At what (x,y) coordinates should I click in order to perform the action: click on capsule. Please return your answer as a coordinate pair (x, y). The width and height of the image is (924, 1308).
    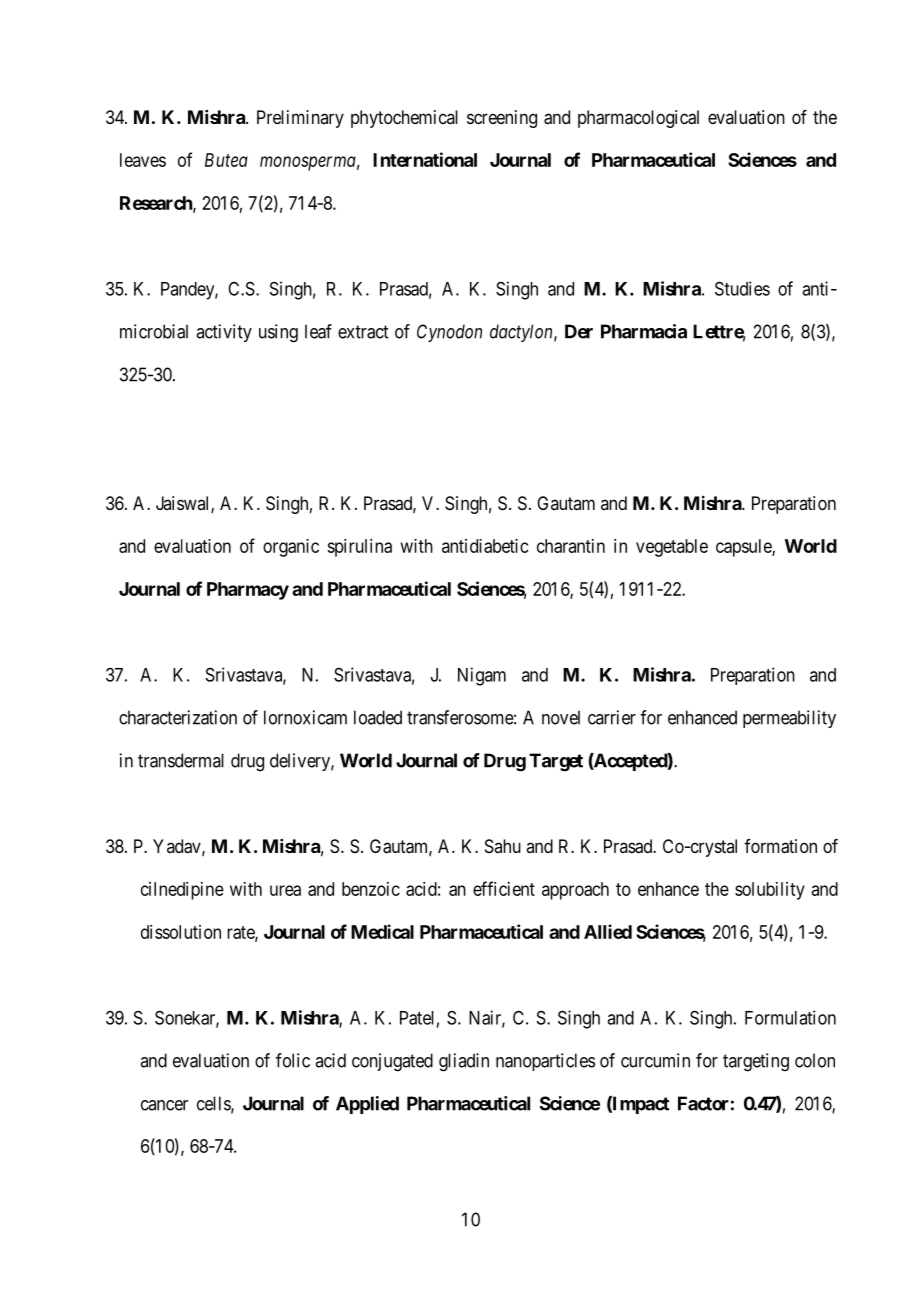
    Looking at the image, I should click on (744, 548).
